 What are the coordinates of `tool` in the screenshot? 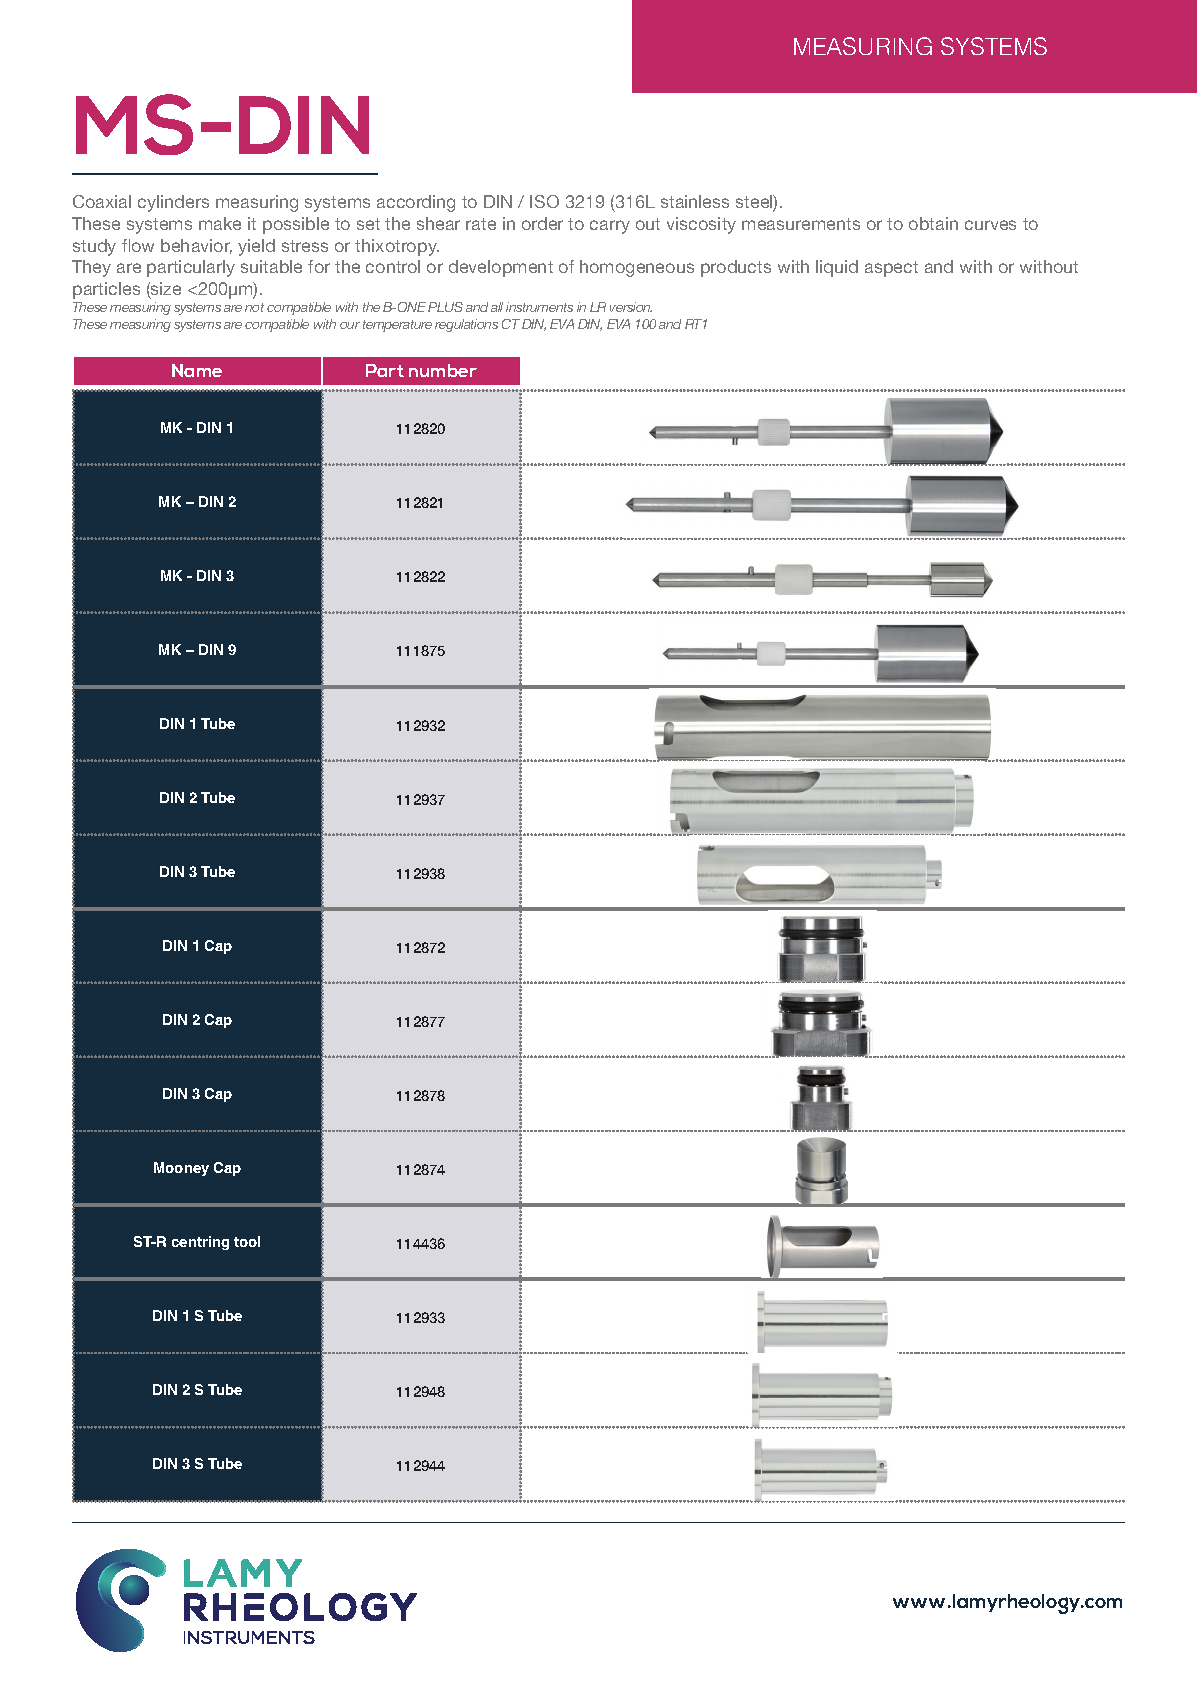 It's located at (247, 1241).
